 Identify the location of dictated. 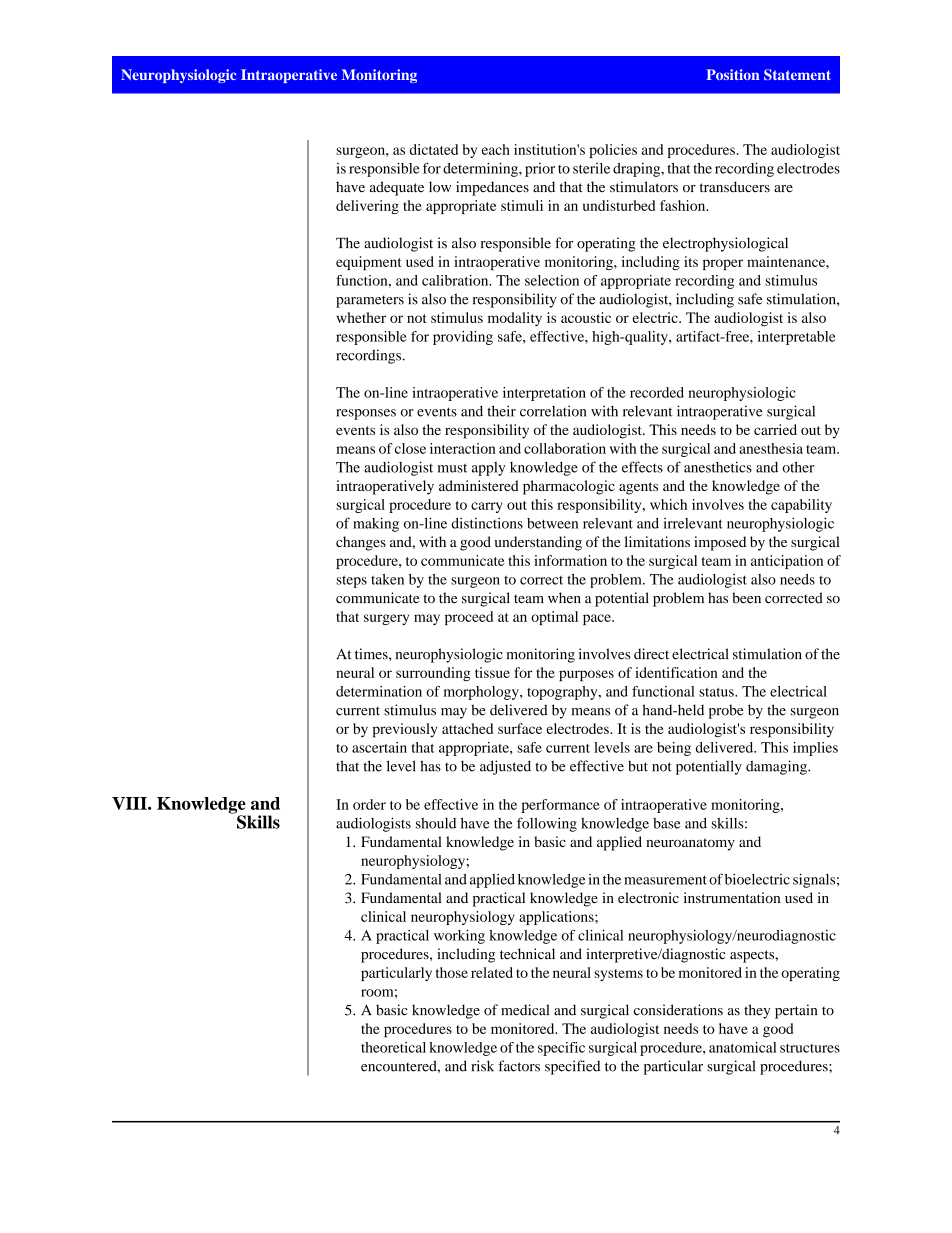
(433, 149).
